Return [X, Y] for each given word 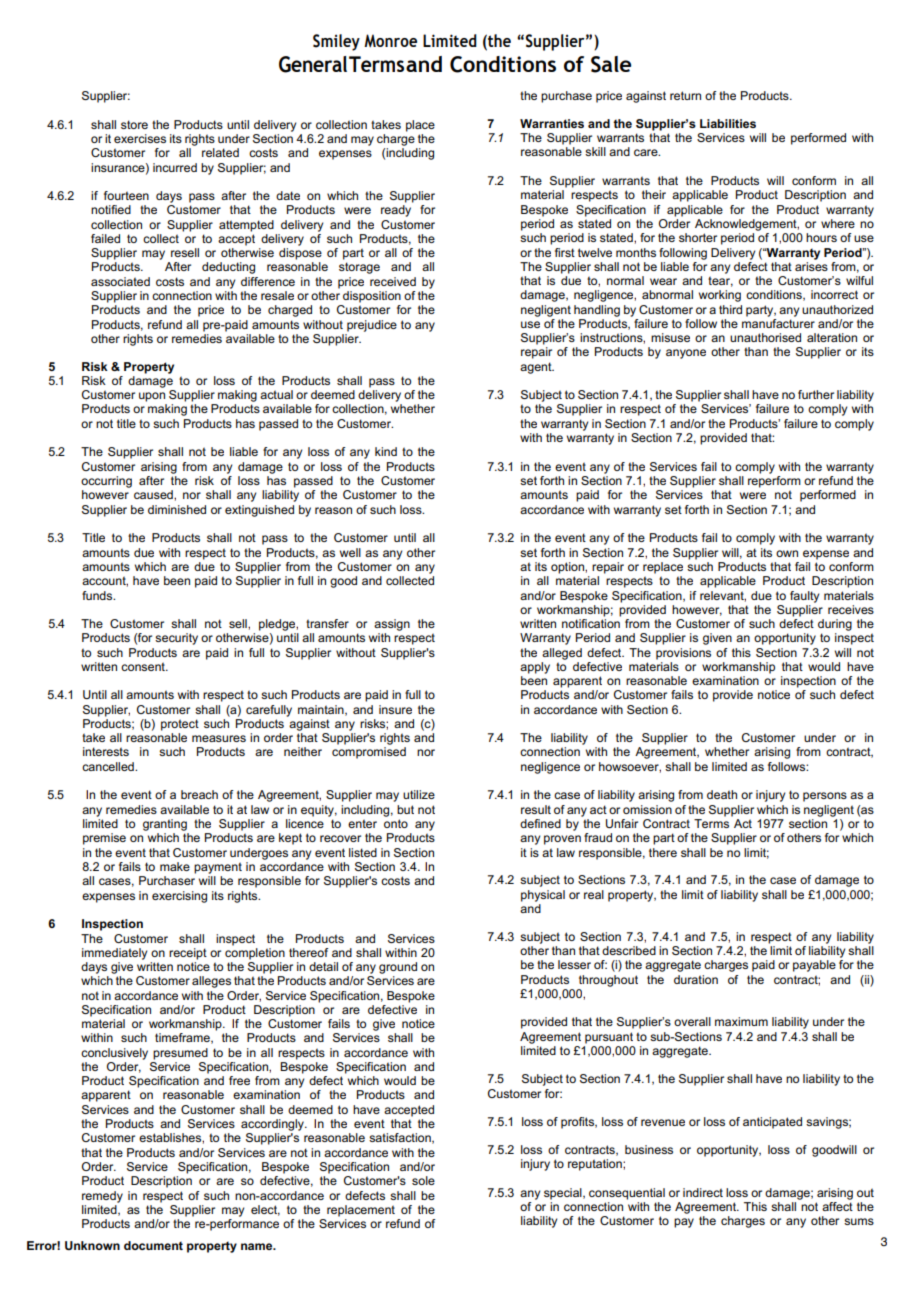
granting [165, 825]
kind [386, 451]
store [134, 124]
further [816, 394]
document [153, 1245]
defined [540, 823]
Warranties [552, 123]
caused [154, 494]
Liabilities [728, 123]
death [722, 794]
